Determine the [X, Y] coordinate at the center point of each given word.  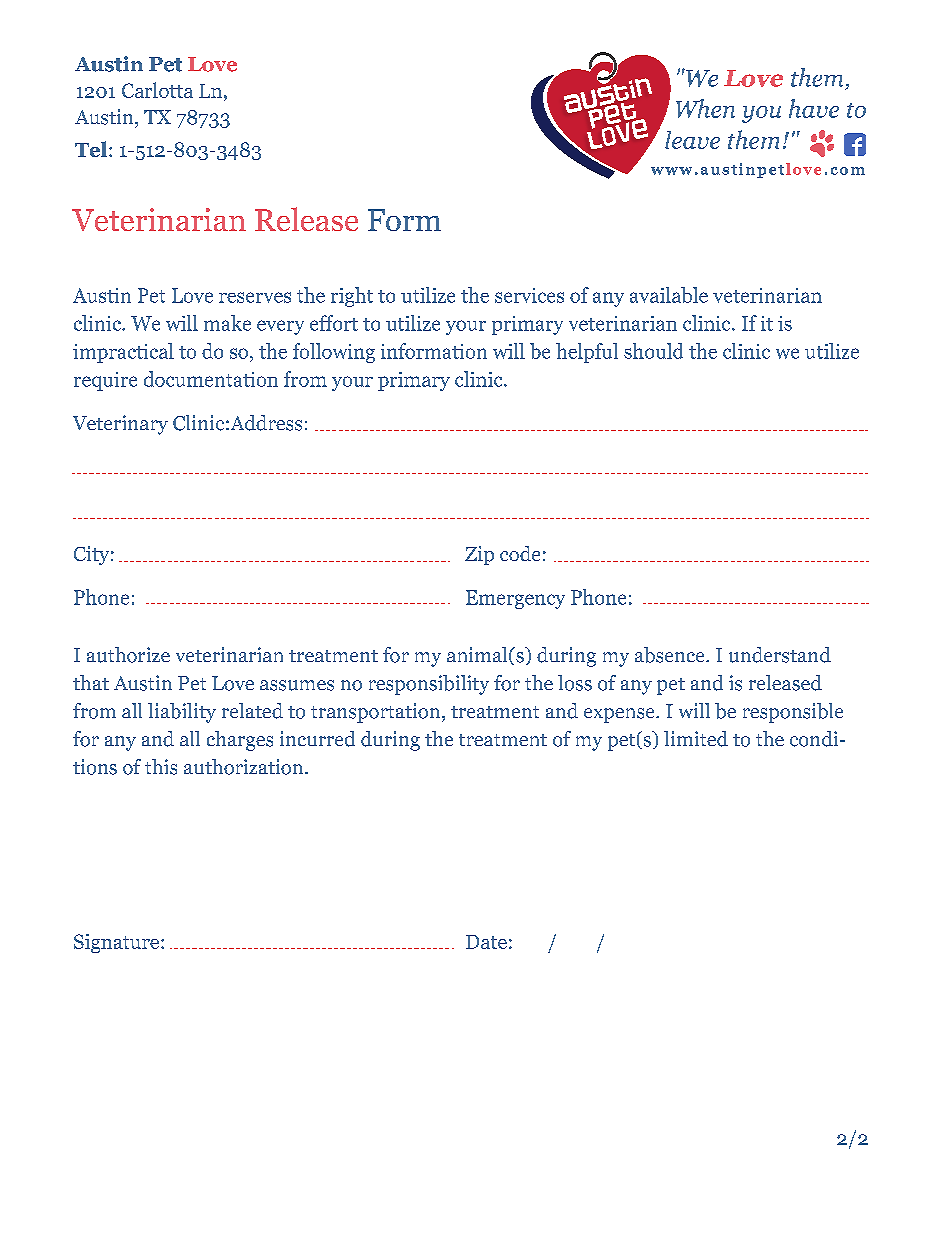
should [653, 351]
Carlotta [157, 90]
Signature [118, 943]
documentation [211, 379]
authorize [128, 655]
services [529, 295]
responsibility [429, 685]
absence [671, 655]
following [334, 353]
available [669, 295]
